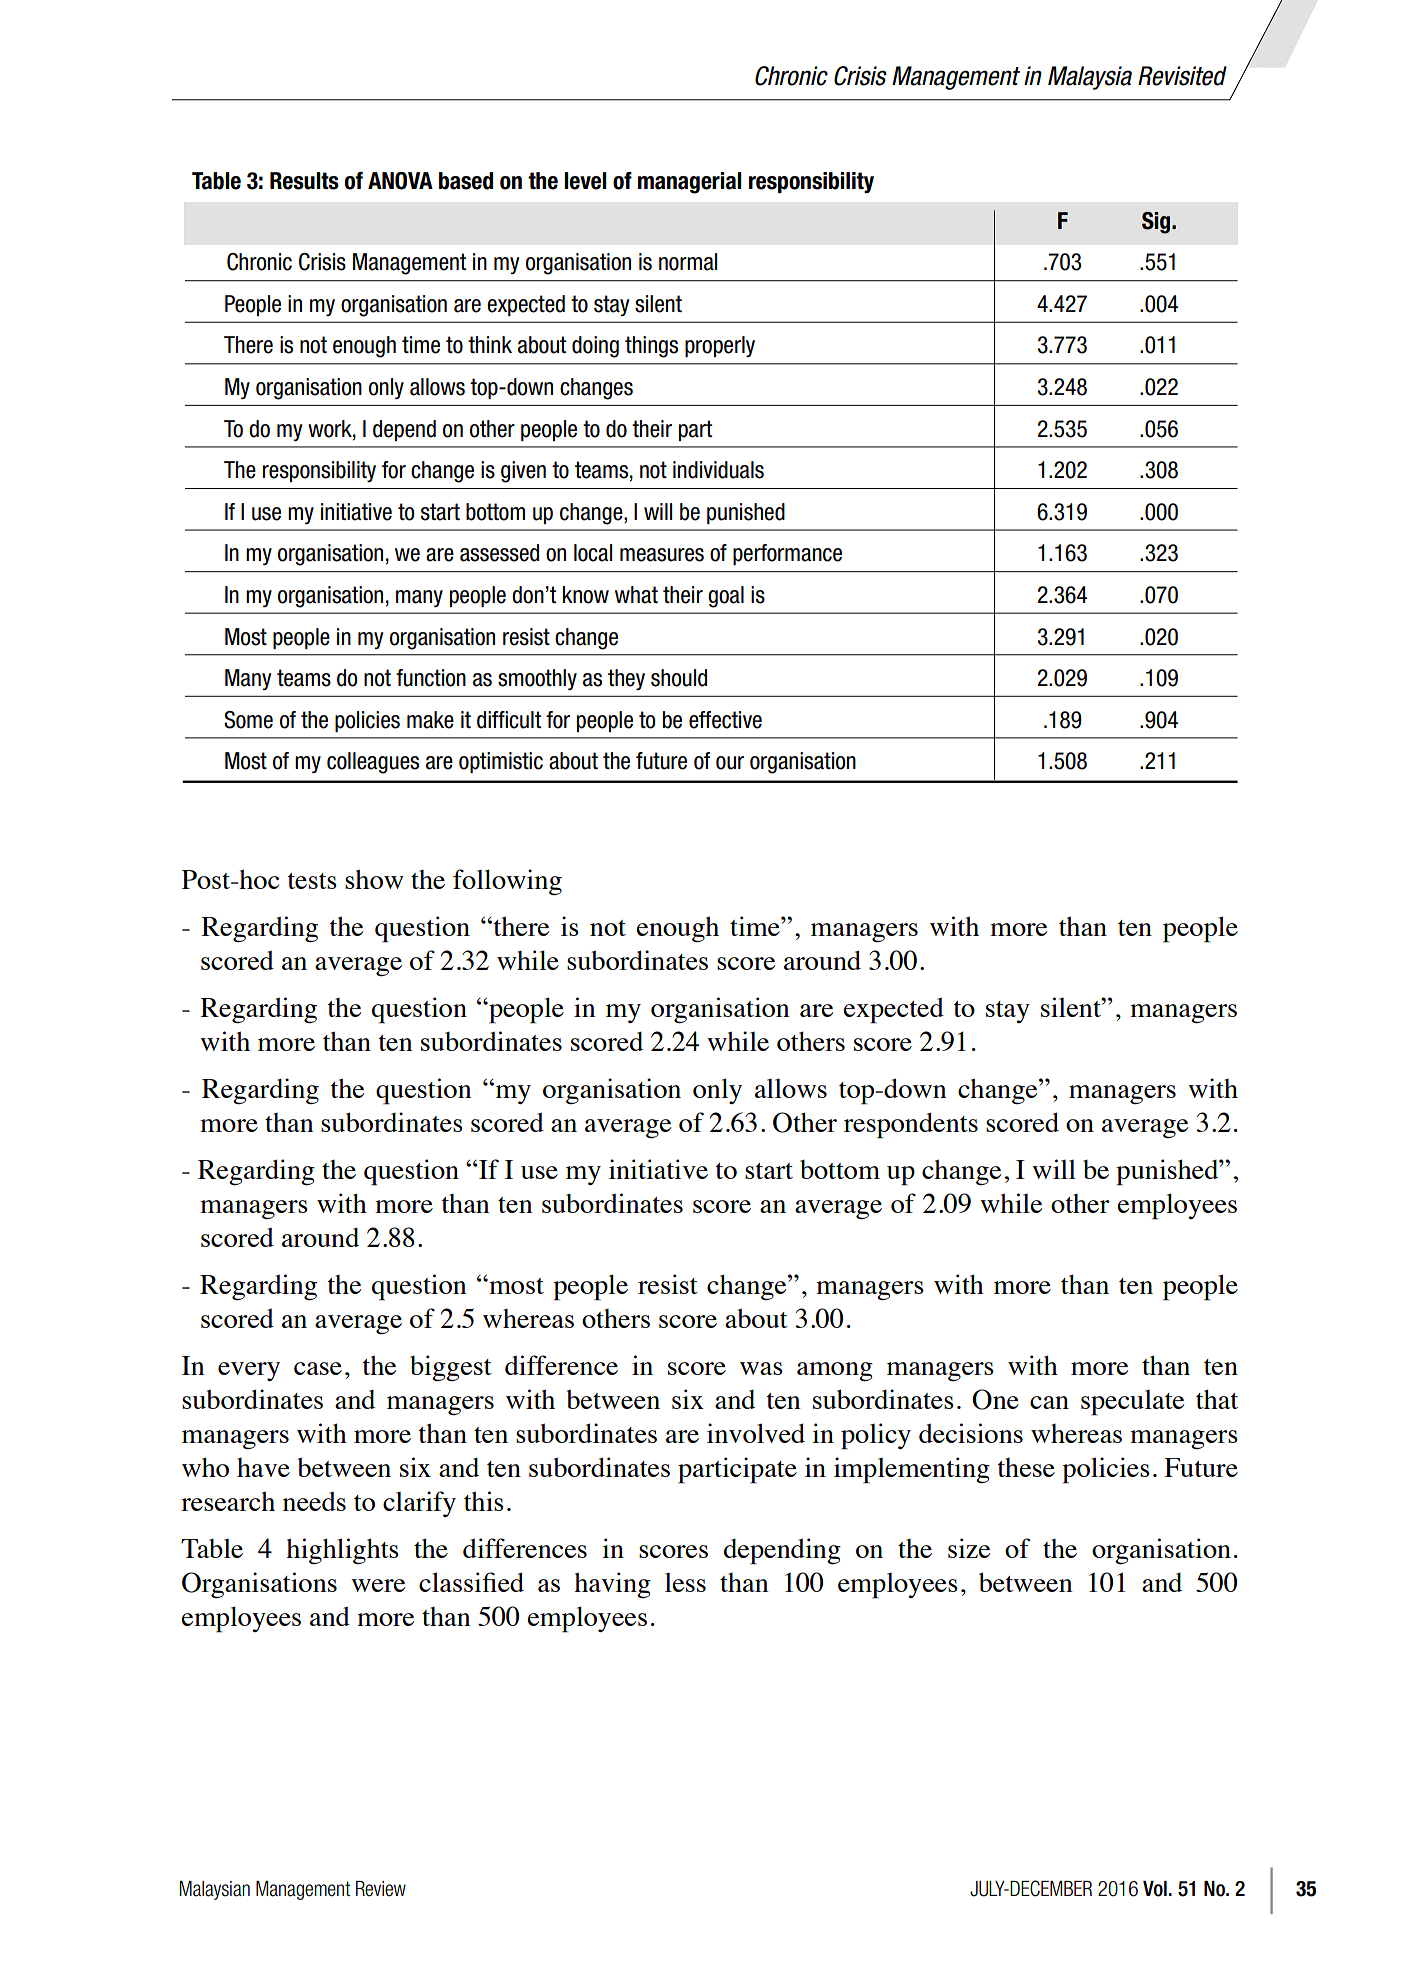 This image has height=1981, width=1401. Describe the element at coordinates (730, 763) in the image. I see `our` at that location.
